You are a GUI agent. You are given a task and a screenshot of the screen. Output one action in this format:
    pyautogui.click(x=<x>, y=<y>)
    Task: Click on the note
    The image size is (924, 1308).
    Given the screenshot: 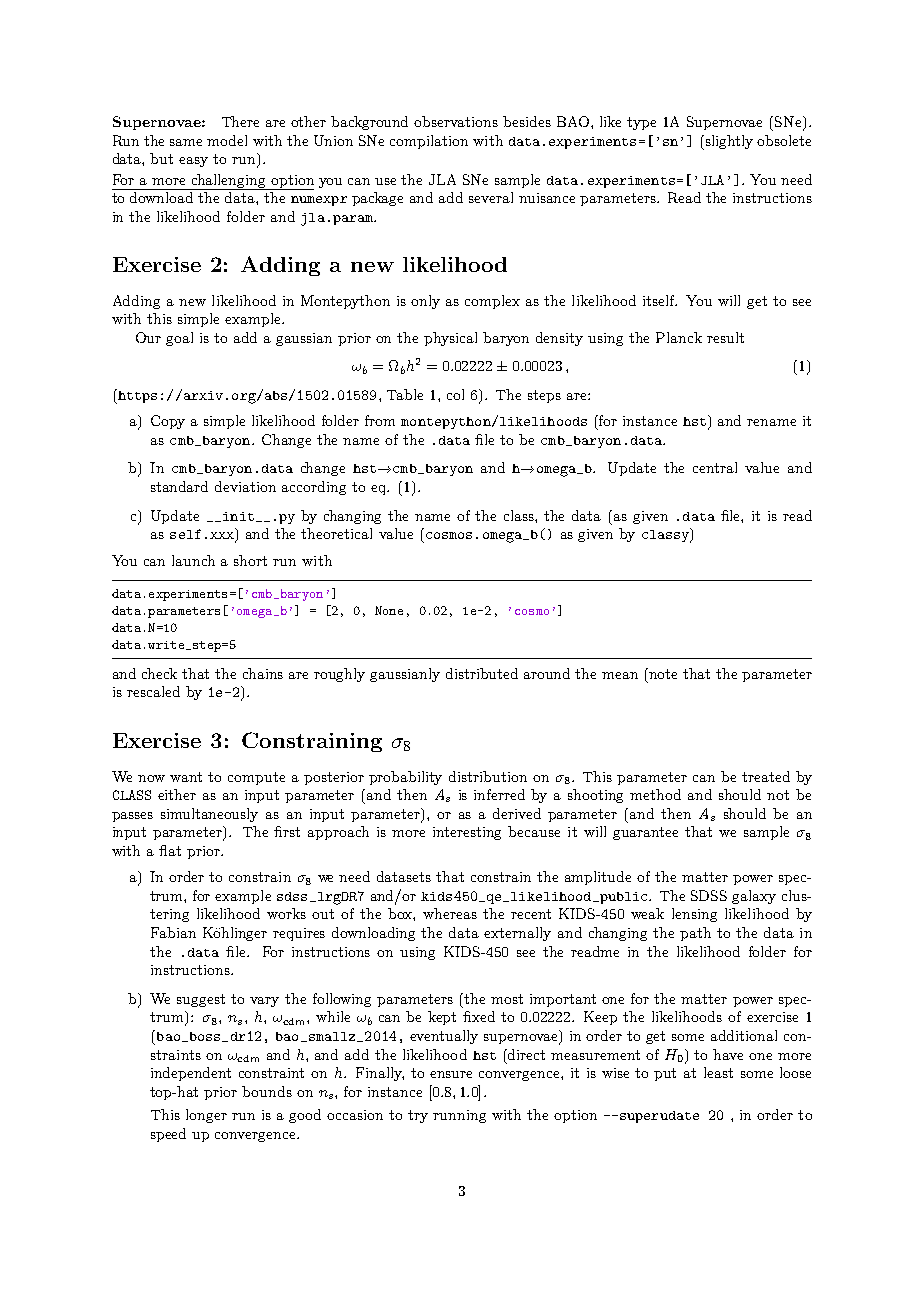 What is the action you would take?
    pyautogui.click(x=663, y=674)
